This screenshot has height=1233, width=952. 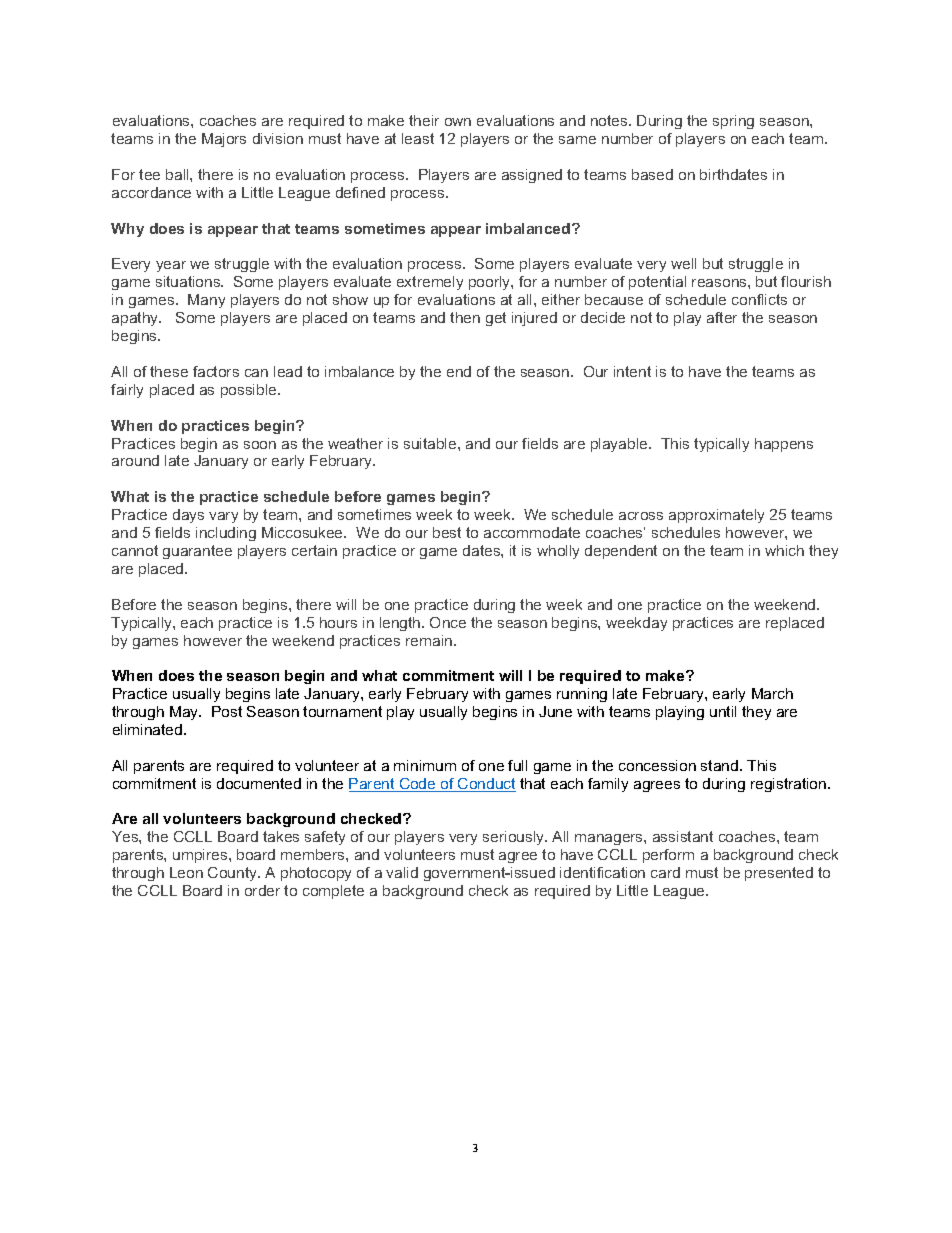 I want to click on until, so click(x=723, y=711).
